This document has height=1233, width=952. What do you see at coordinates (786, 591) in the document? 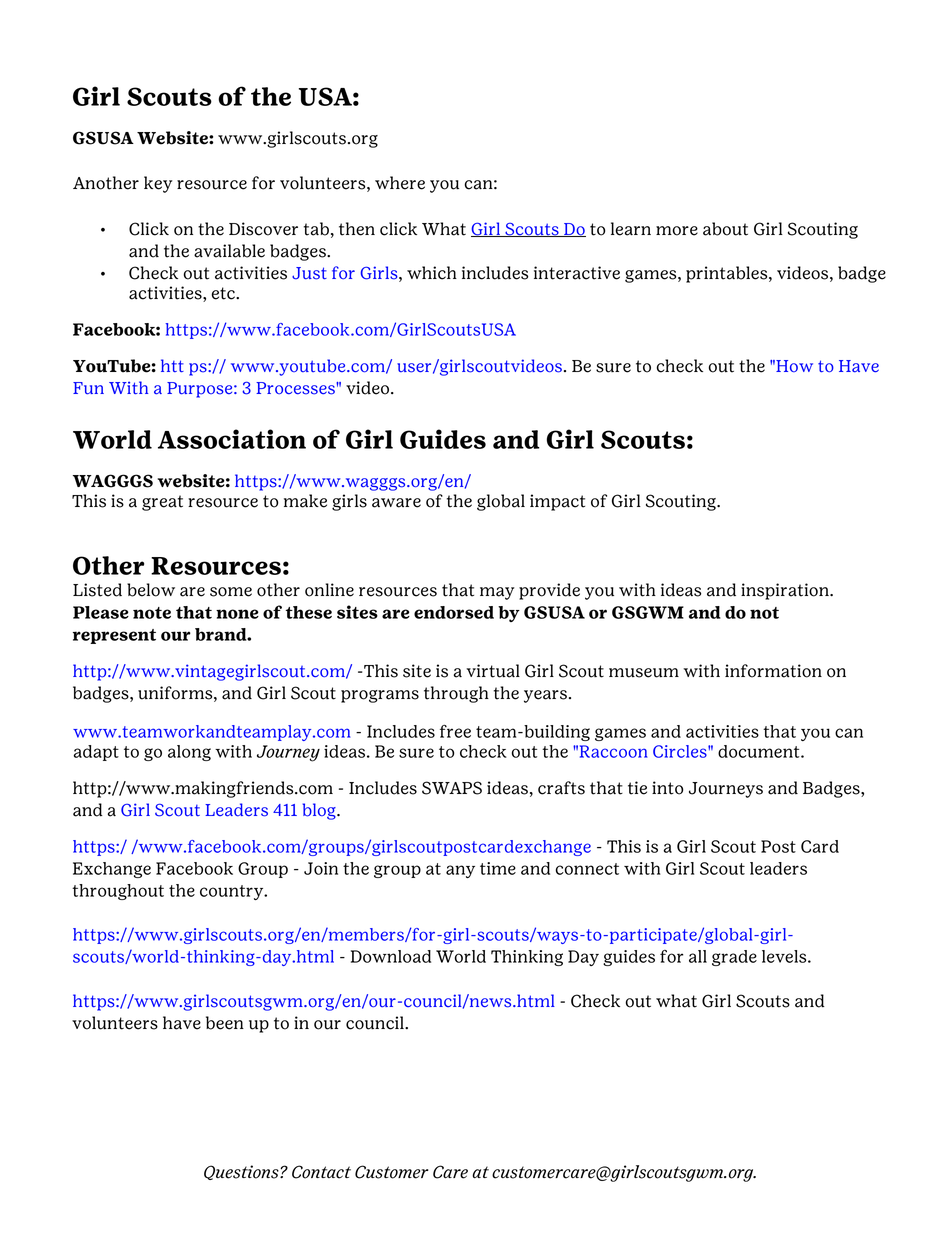
I see `inspiration` at bounding box center [786, 591].
